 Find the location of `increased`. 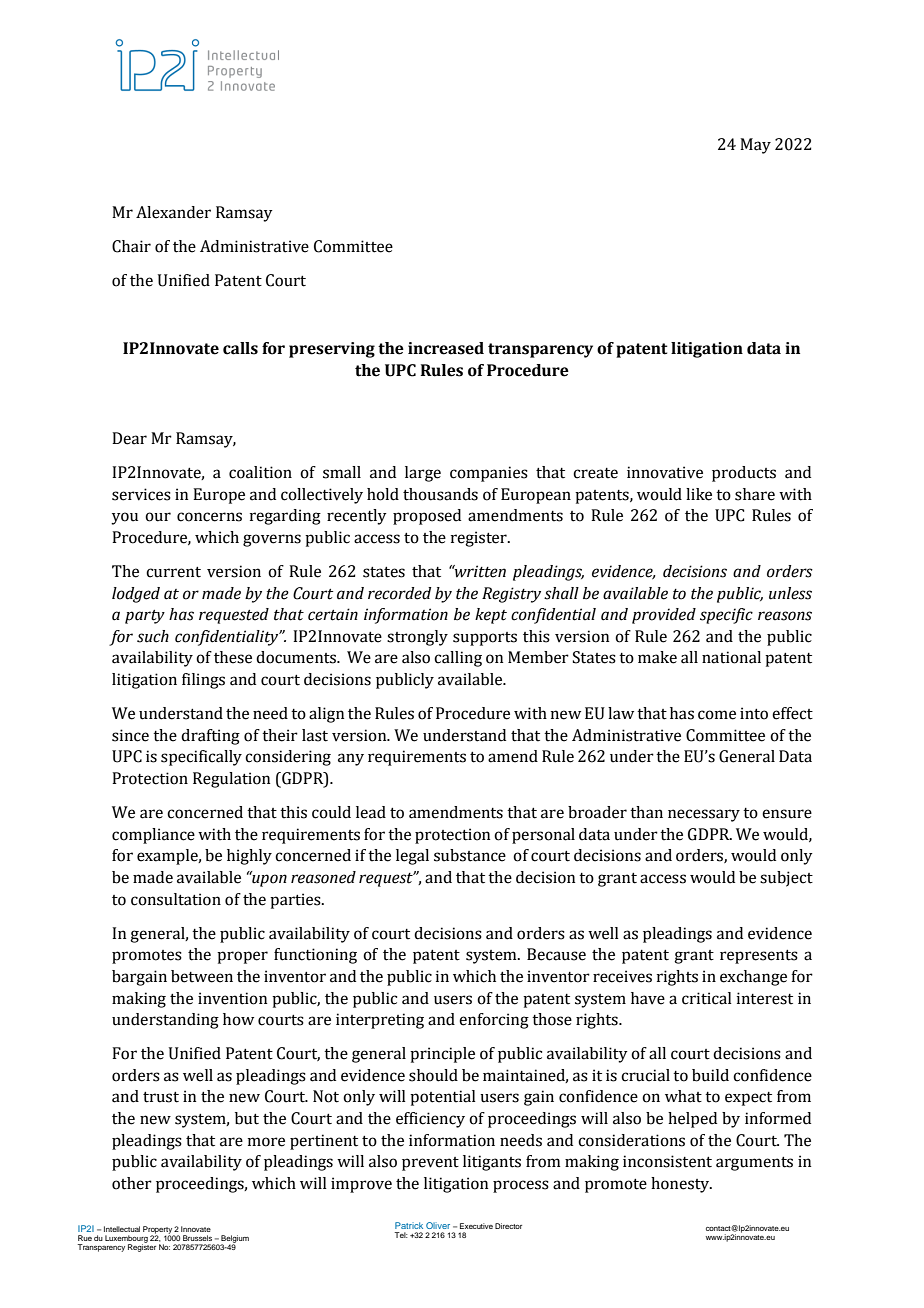

increased is located at coordinates (446, 348).
